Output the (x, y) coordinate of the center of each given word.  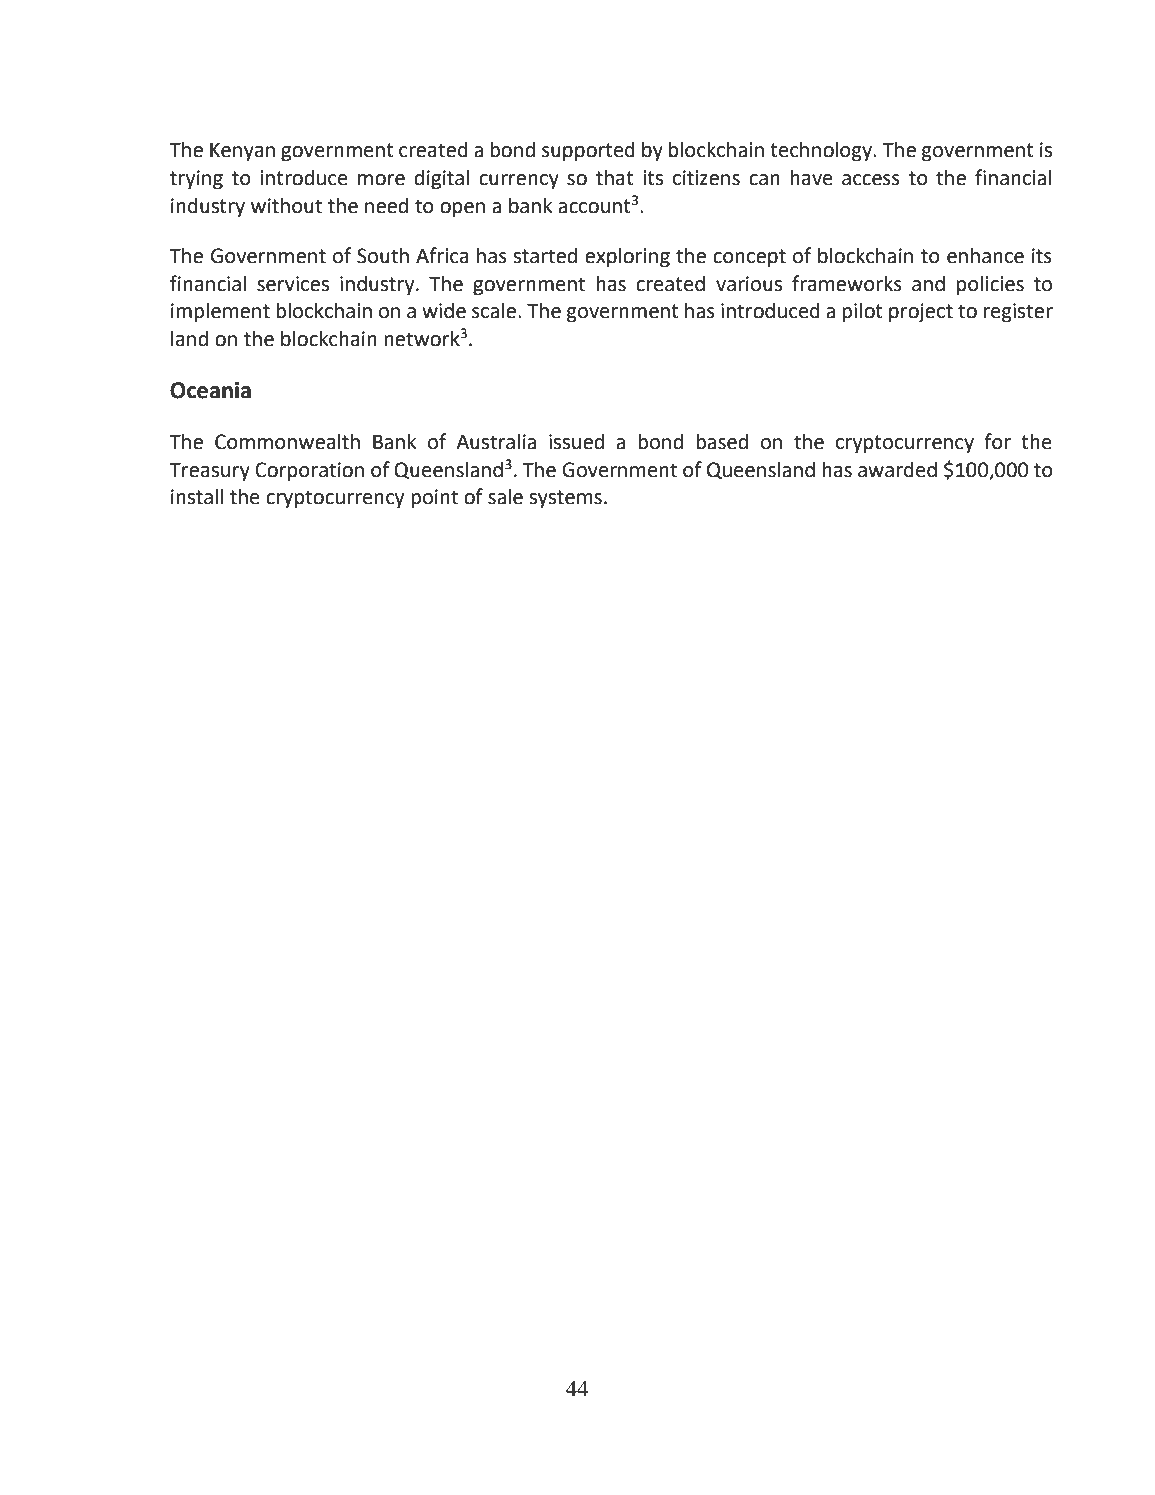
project (921, 313)
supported (588, 151)
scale (494, 311)
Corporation (309, 472)
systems (565, 499)
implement (220, 312)
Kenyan (242, 152)
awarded (897, 469)
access (871, 180)
